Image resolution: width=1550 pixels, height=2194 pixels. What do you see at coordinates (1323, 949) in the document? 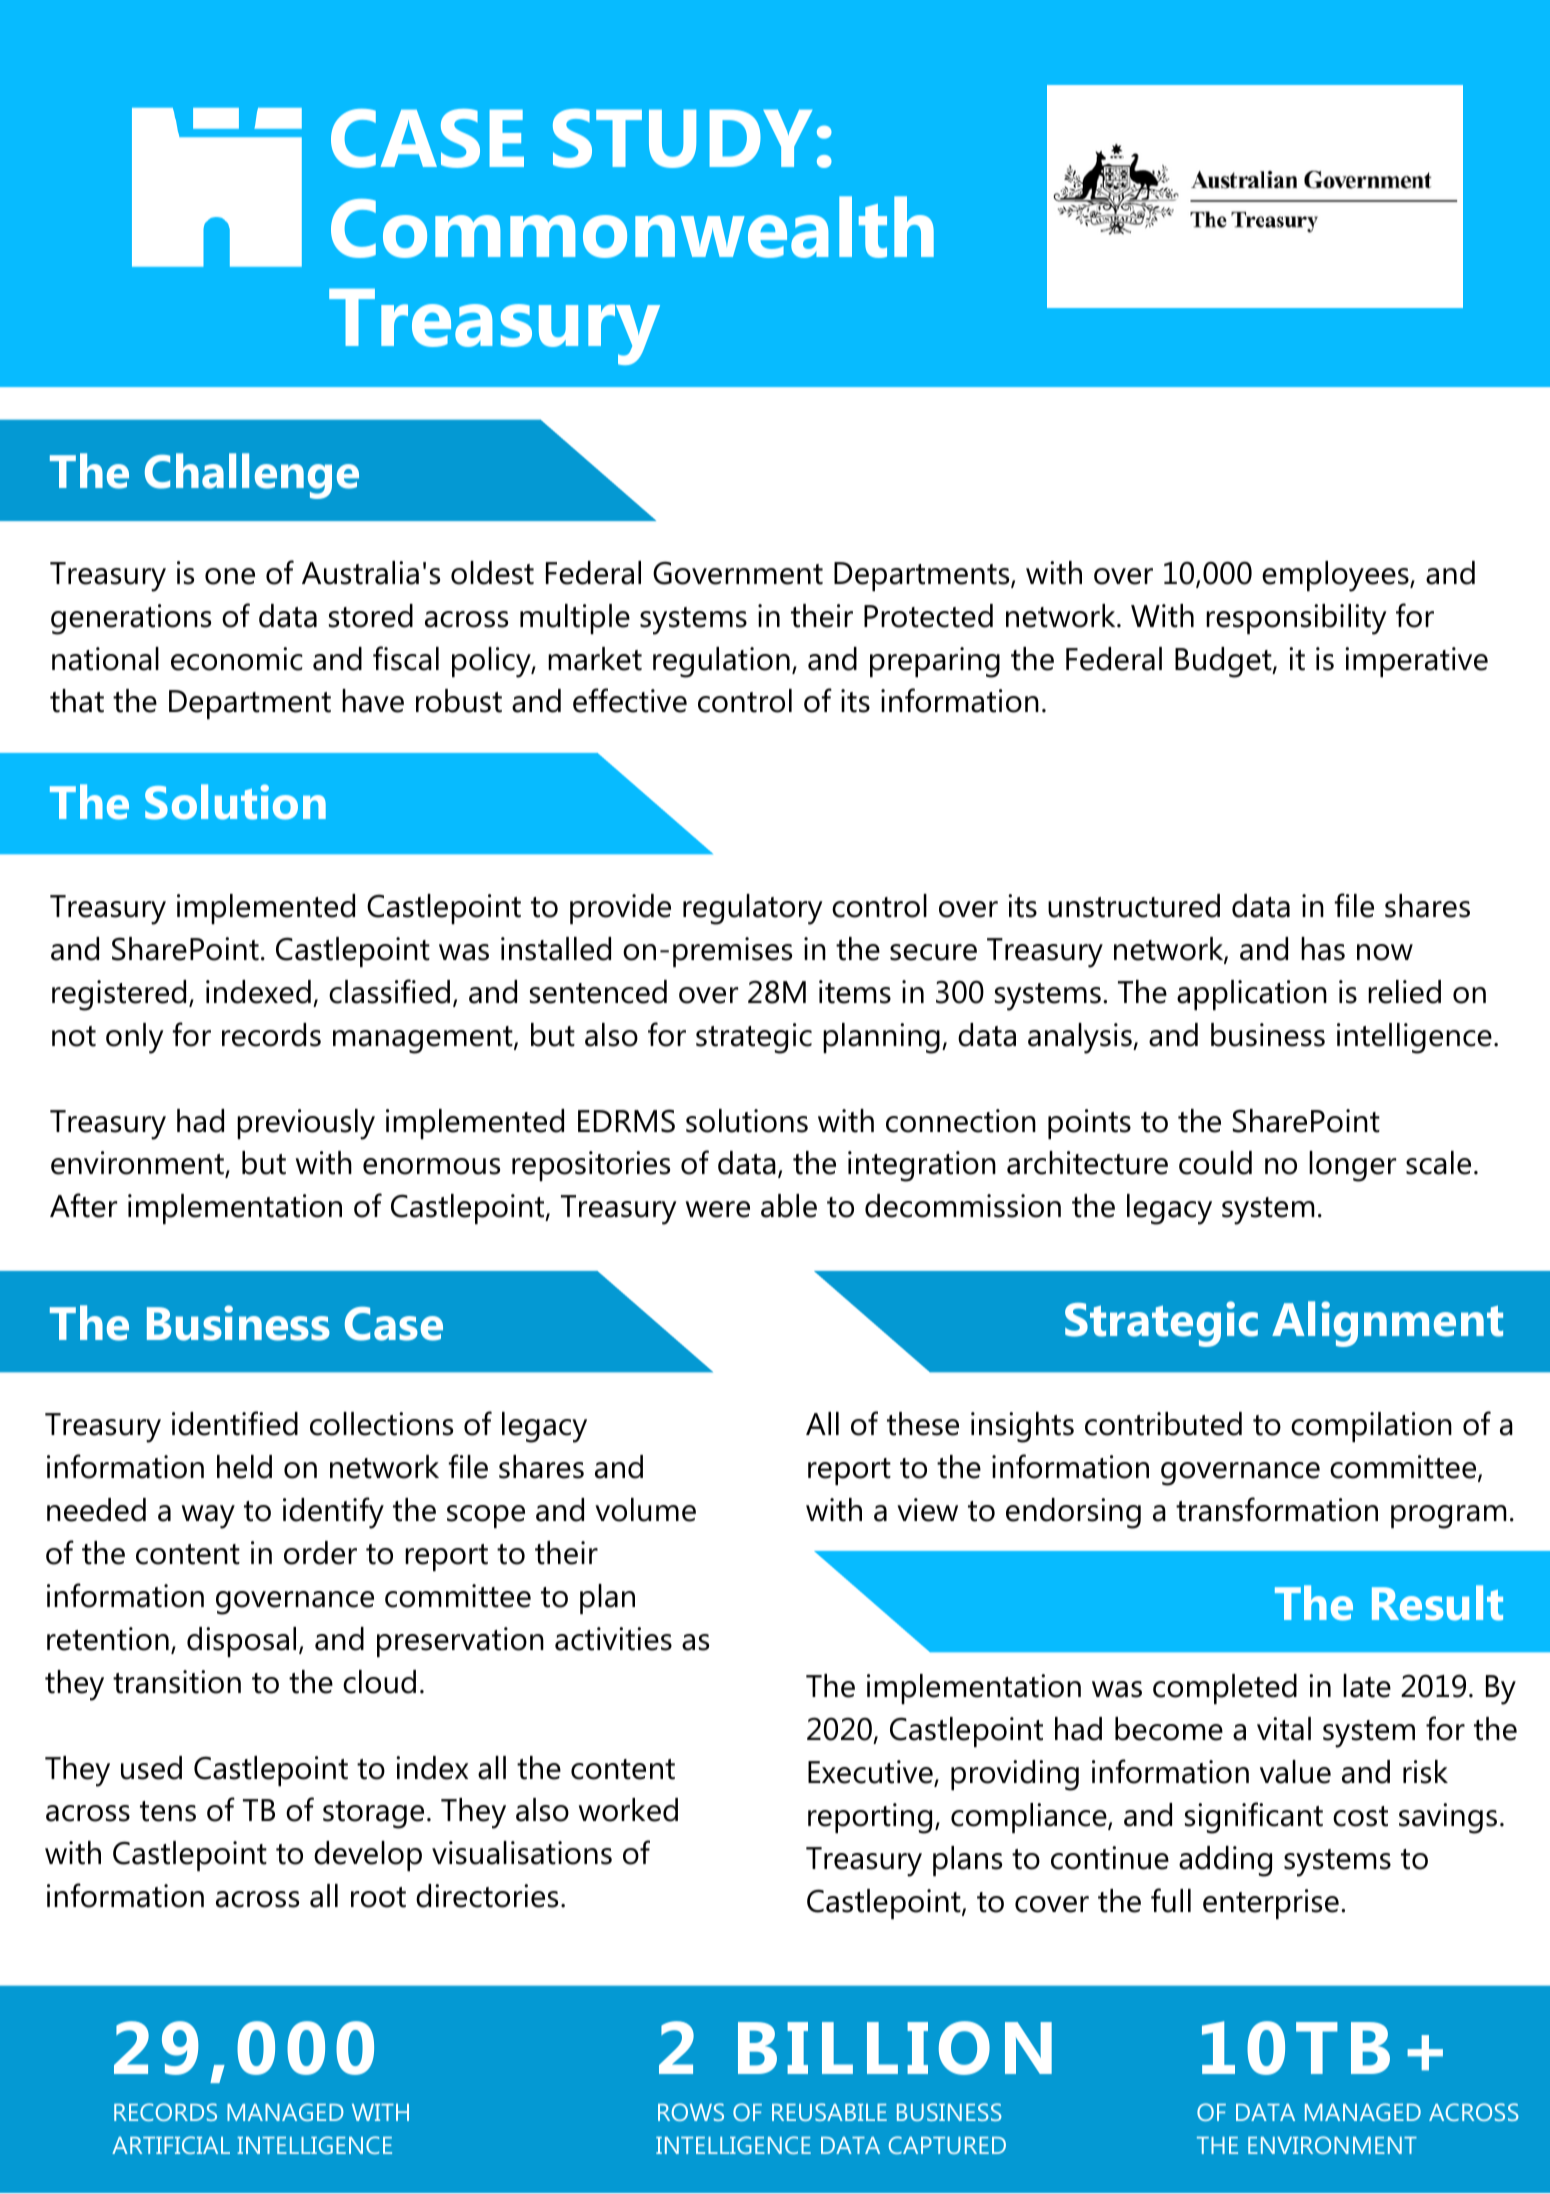
I see `has` at bounding box center [1323, 949].
